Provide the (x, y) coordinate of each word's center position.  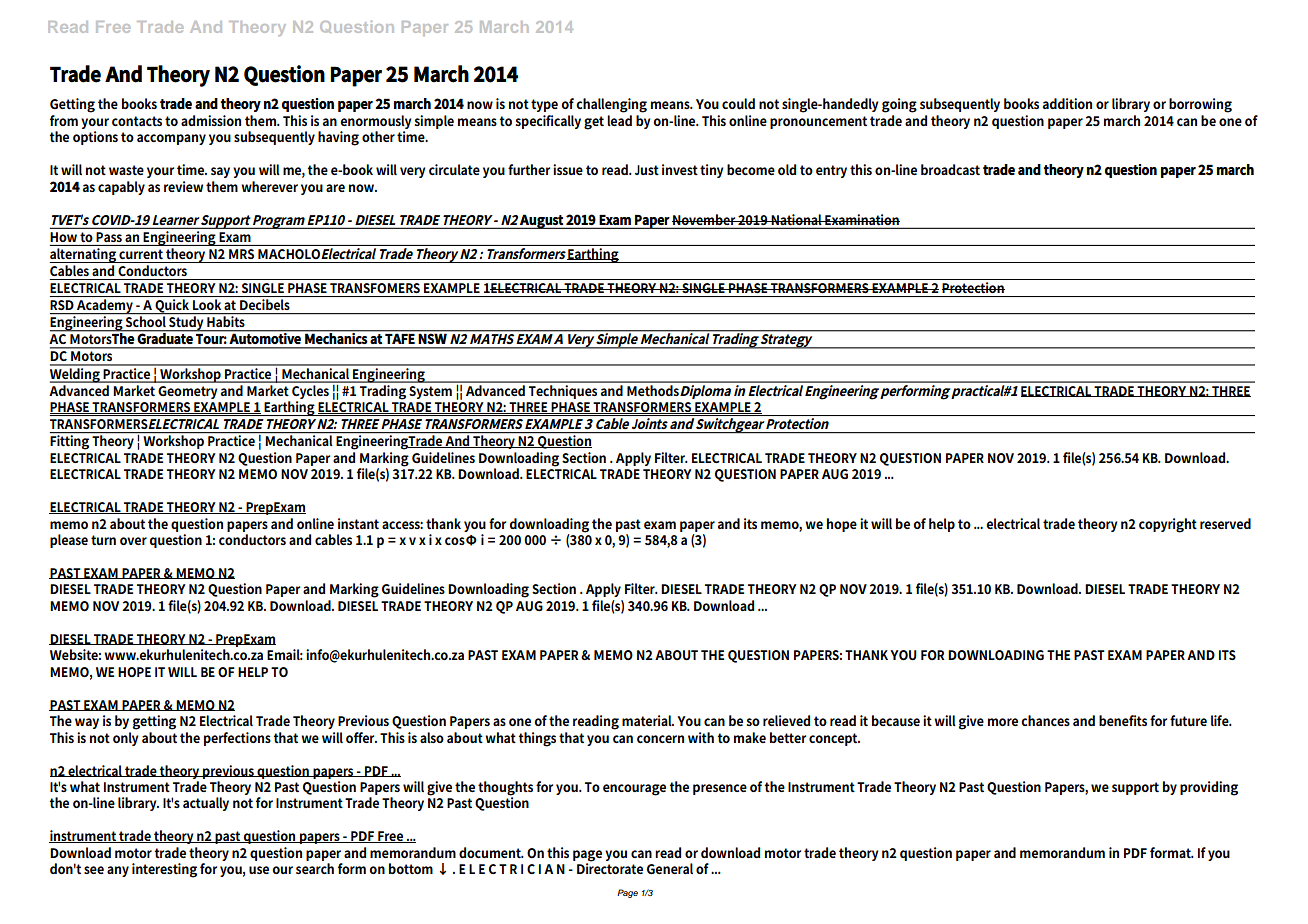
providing (1209, 788)
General (670, 868)
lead (619, 120)
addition (1067, 103)
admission (211, 120)
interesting (164, 870)
